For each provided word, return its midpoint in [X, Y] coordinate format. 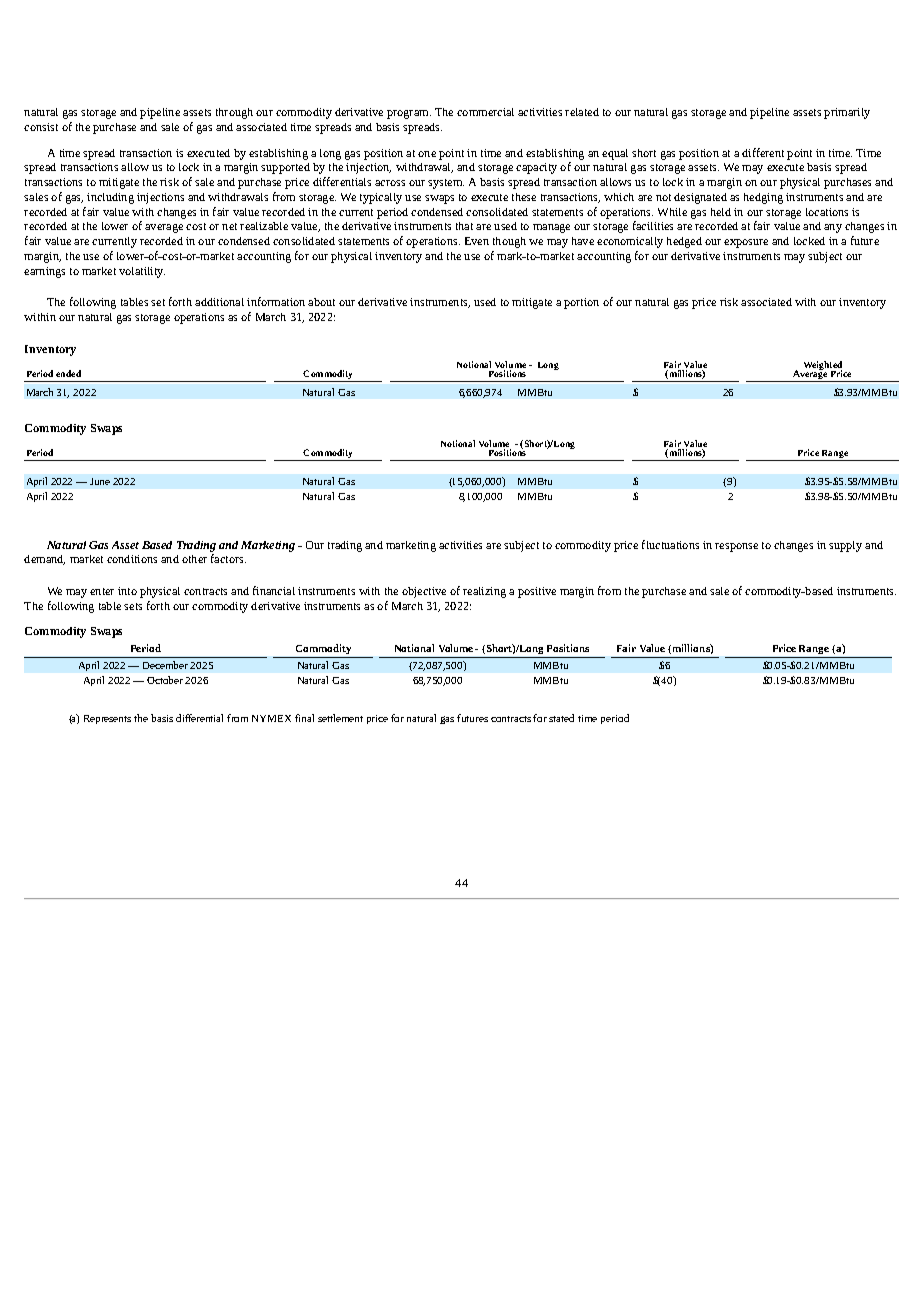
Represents [107, 719]
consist [41, 127]
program [409, 114]
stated [561, 718]
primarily [847, 113]
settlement [340, 718]
